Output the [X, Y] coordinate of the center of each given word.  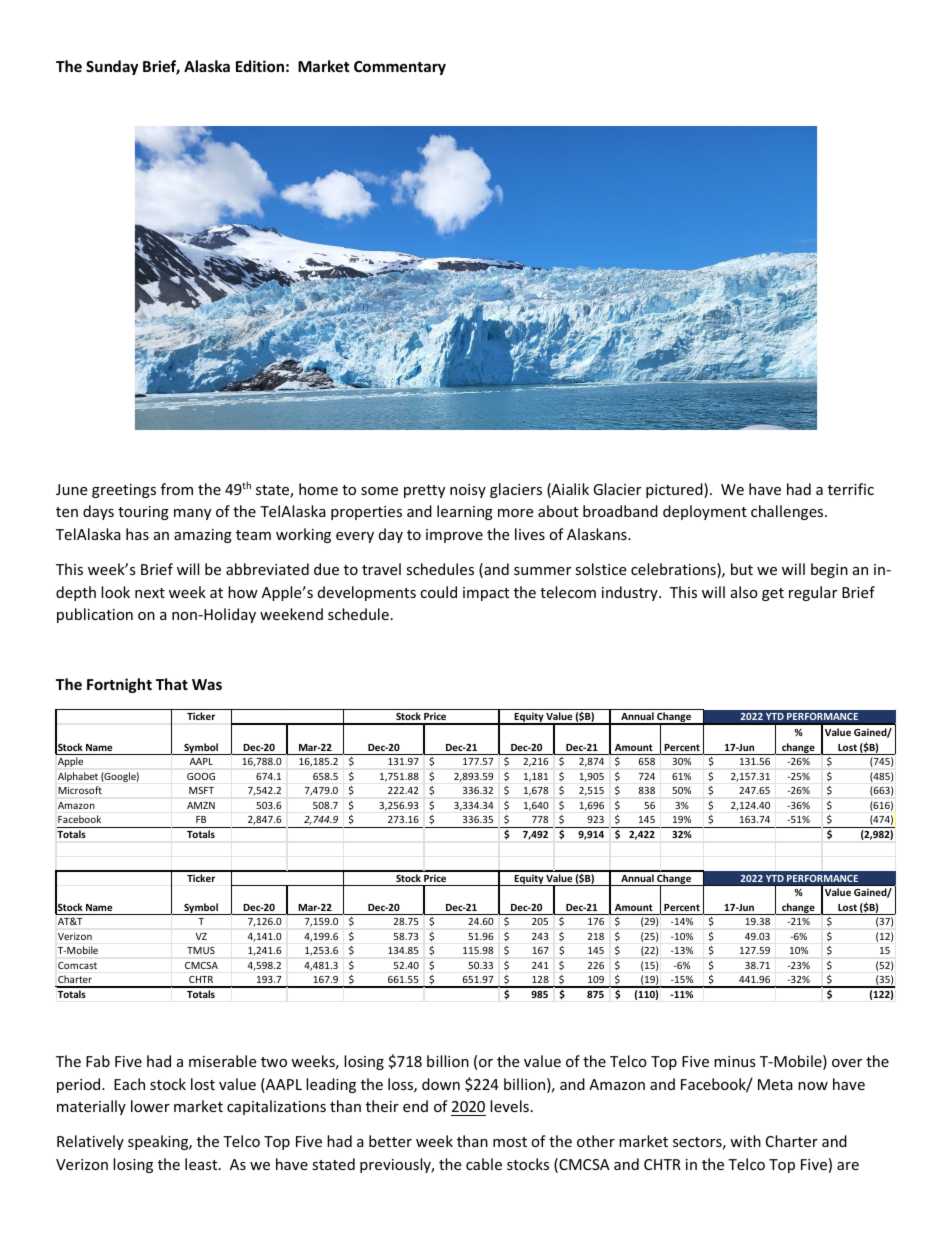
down [441, 1084]
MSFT [201, 790]
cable [484, 1164]
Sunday [112, 67]
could [438, 592]
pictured [675, 490]
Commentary [400, 68]
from [177, 489]
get [773, 594]
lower [150, 1106]
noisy [468, 491]
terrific [851, 489]
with [745, 1141]
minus [735, 1061]
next [150, 593]
